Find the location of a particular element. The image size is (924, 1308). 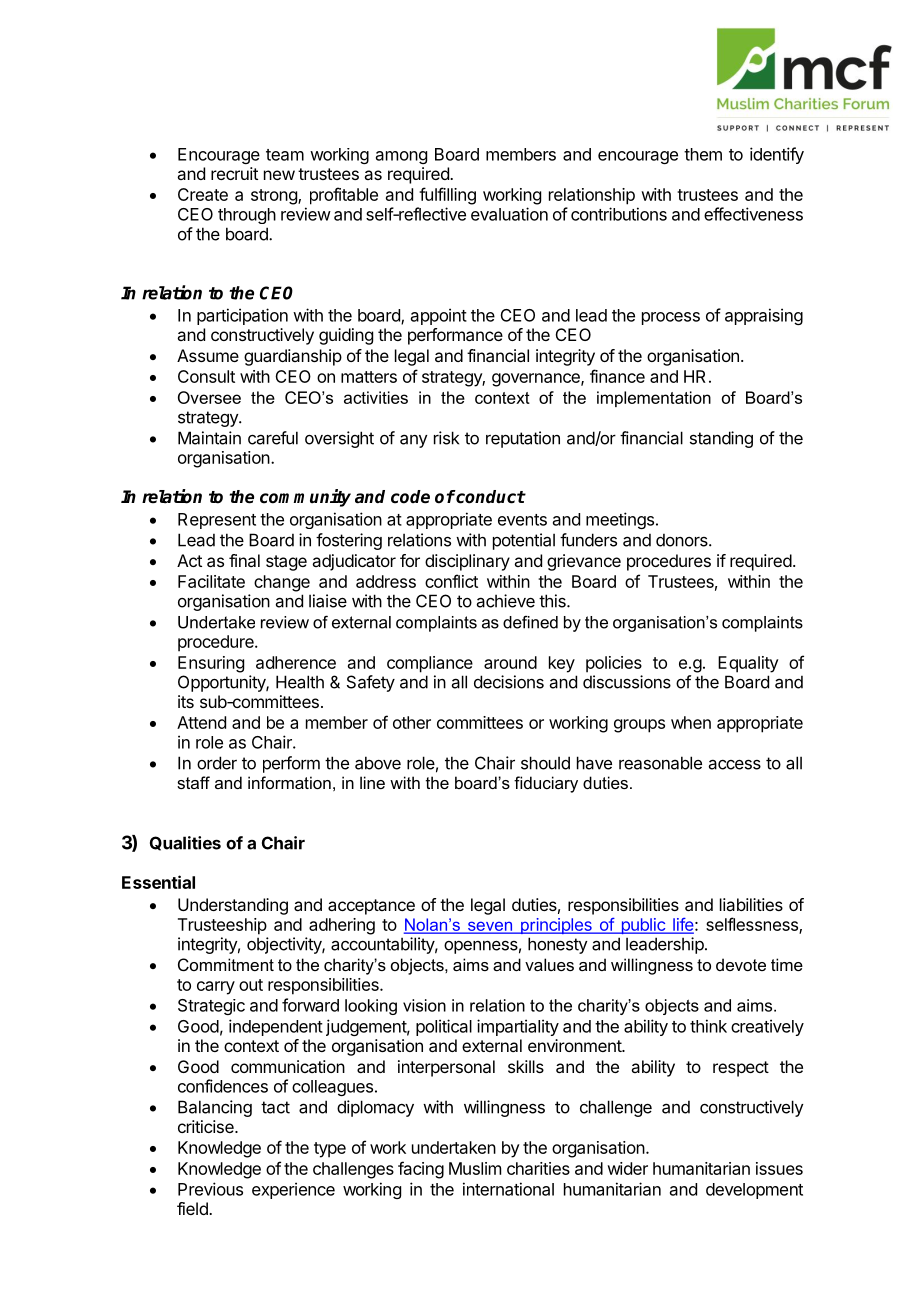

events is located at coordinates (522, 520).
